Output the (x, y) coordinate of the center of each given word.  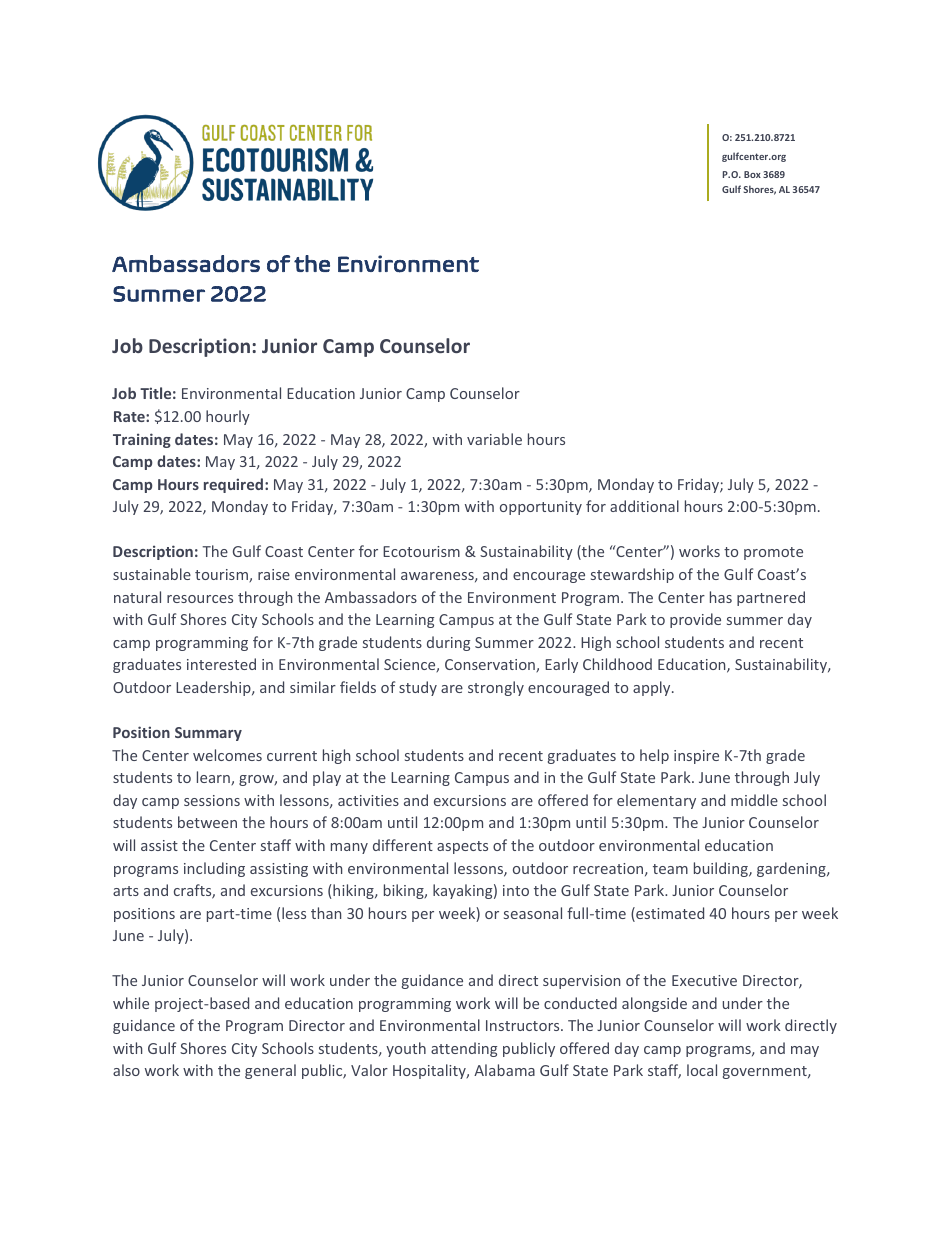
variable (494, 439)
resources (200, 599)
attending (464, 1049)
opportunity (541, 508)
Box (752, 174)
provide (695, 620)
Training (142, 440)
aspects (462, 847)
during (448, 643)
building (722, 869)
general (270, 1071)
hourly (228, 417)
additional (644, 506)
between (207, 822)
